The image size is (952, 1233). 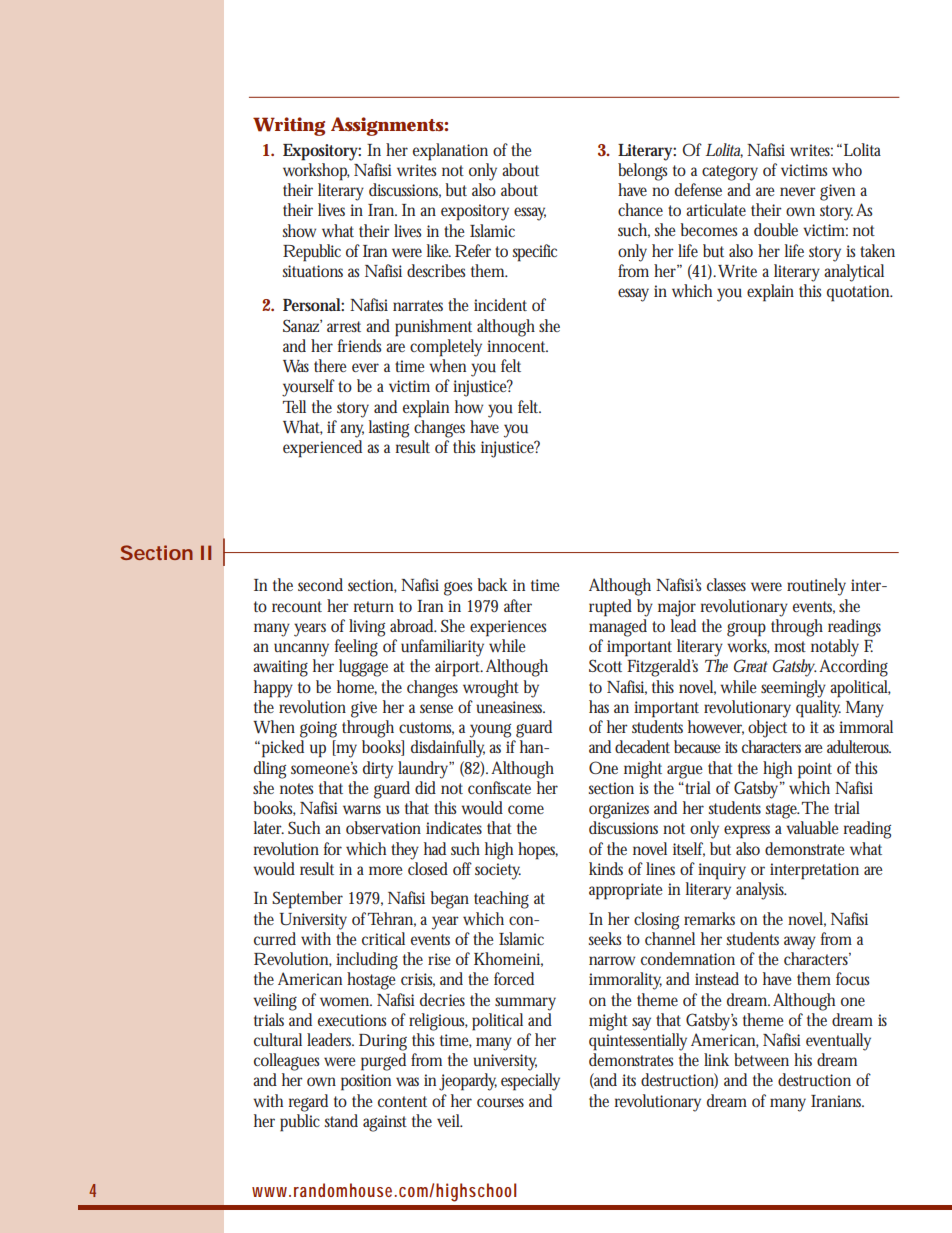 What do you see at coordinates (847, 169) in the image?
I see `who` at bounding box center [847, 169].
